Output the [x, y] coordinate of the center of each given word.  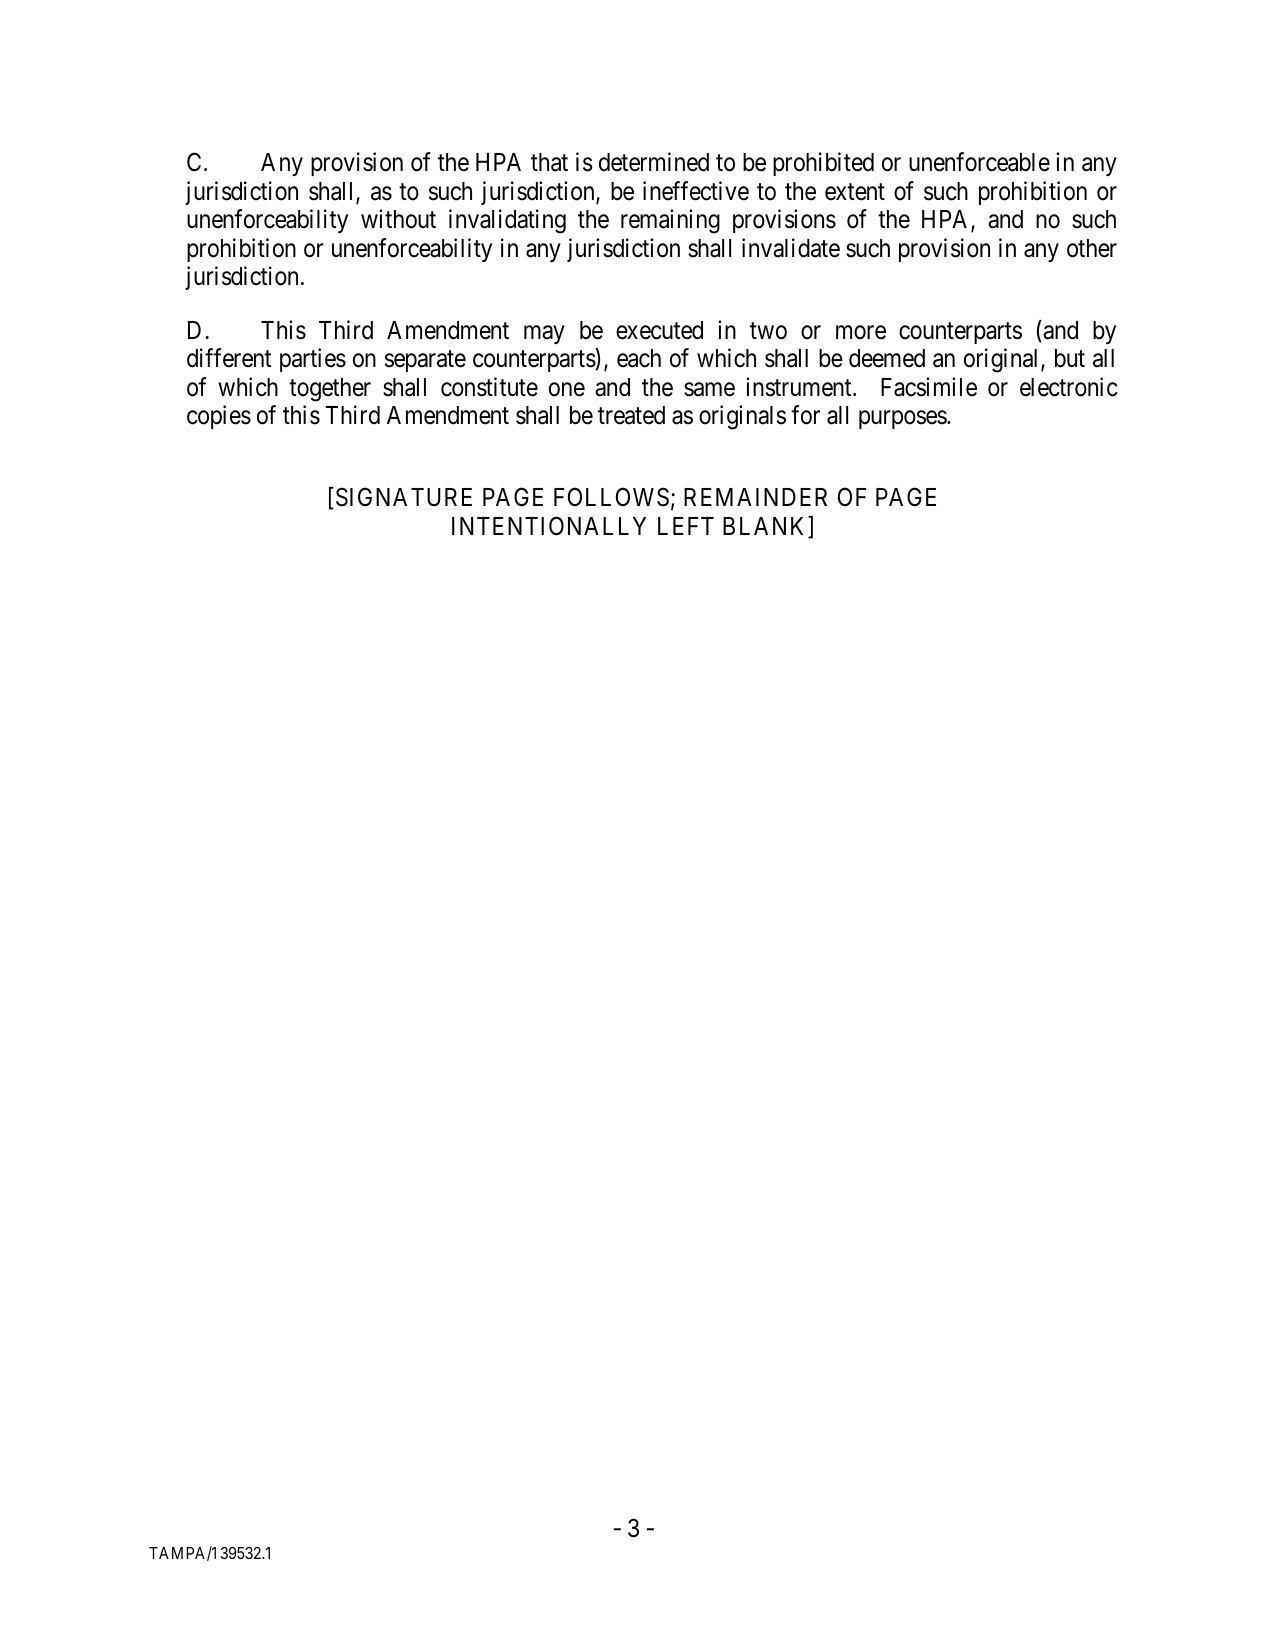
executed [659, 330]
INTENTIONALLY [549, 526]
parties [313, 360]
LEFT [686, 526]
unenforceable [979, 162]
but [1070, 358]
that [549, 162]
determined [654, 162]
